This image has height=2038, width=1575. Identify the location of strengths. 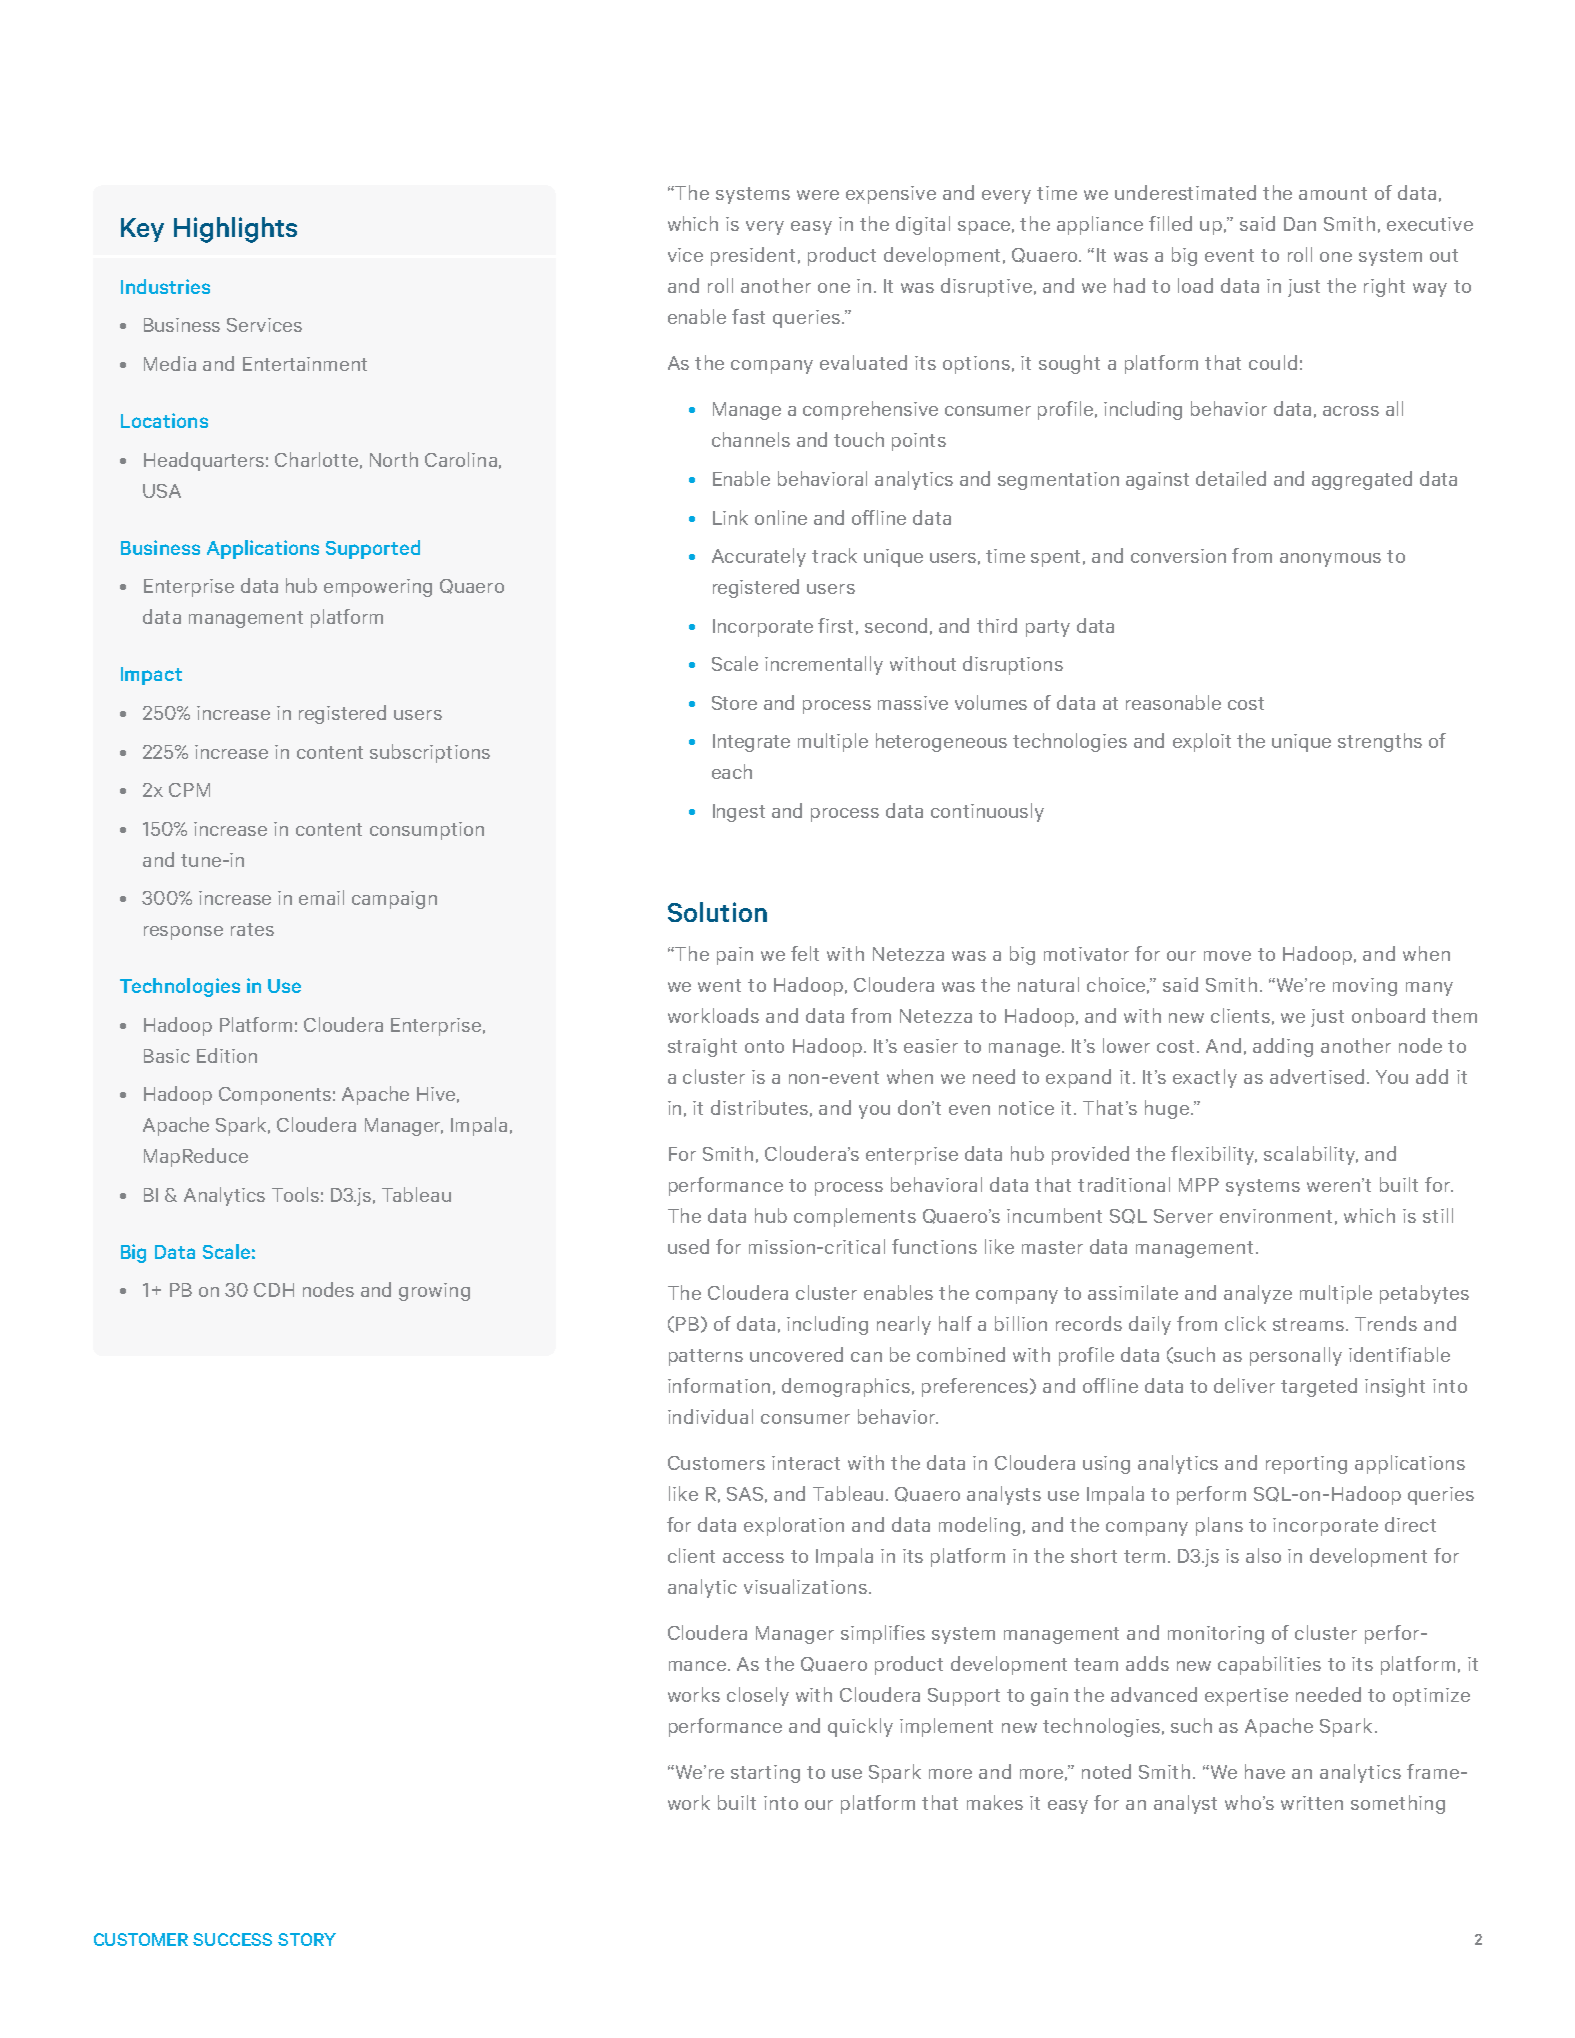
(1380, 742).
